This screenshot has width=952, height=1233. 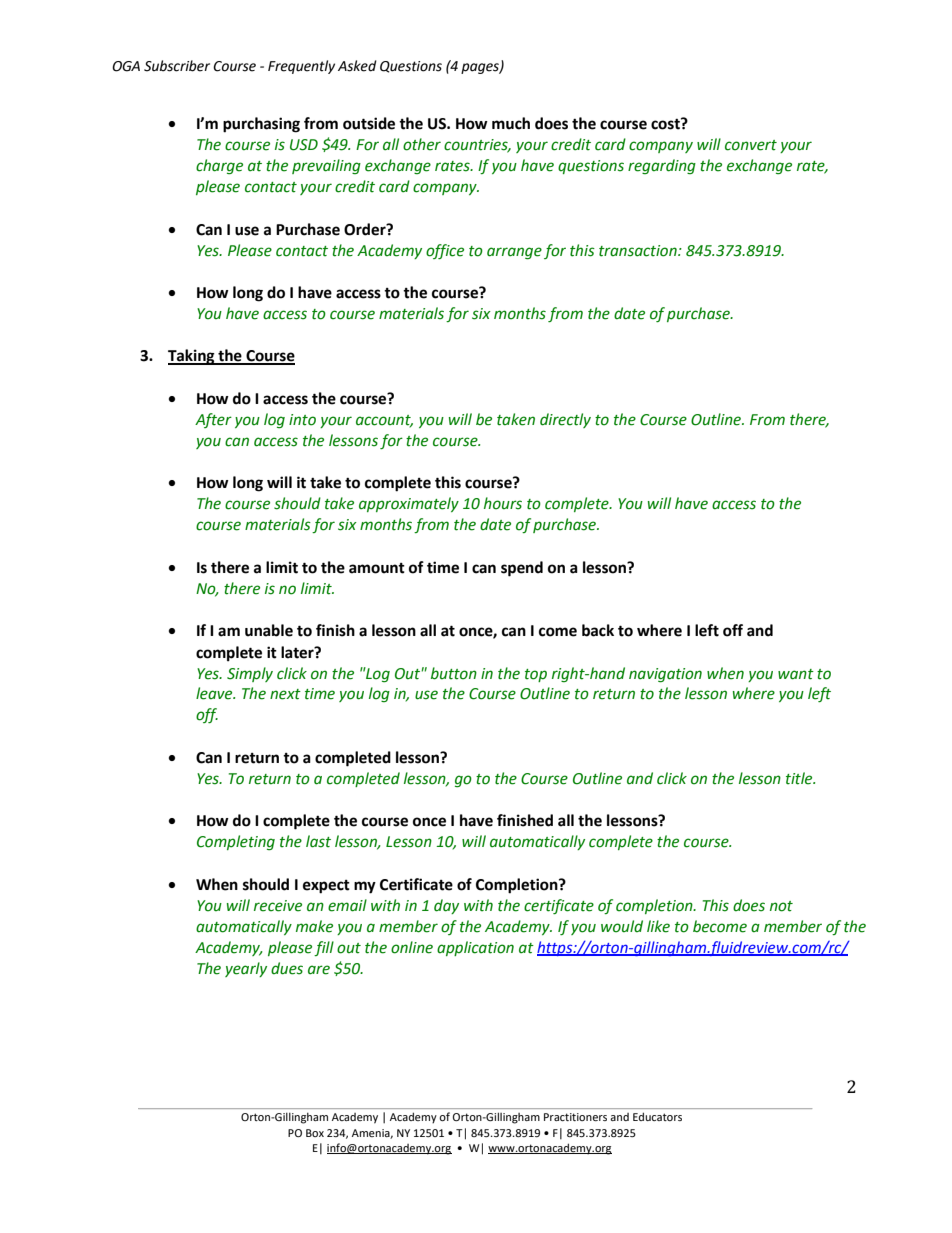 I want to click on Box, so click(x=315, y=1133).
